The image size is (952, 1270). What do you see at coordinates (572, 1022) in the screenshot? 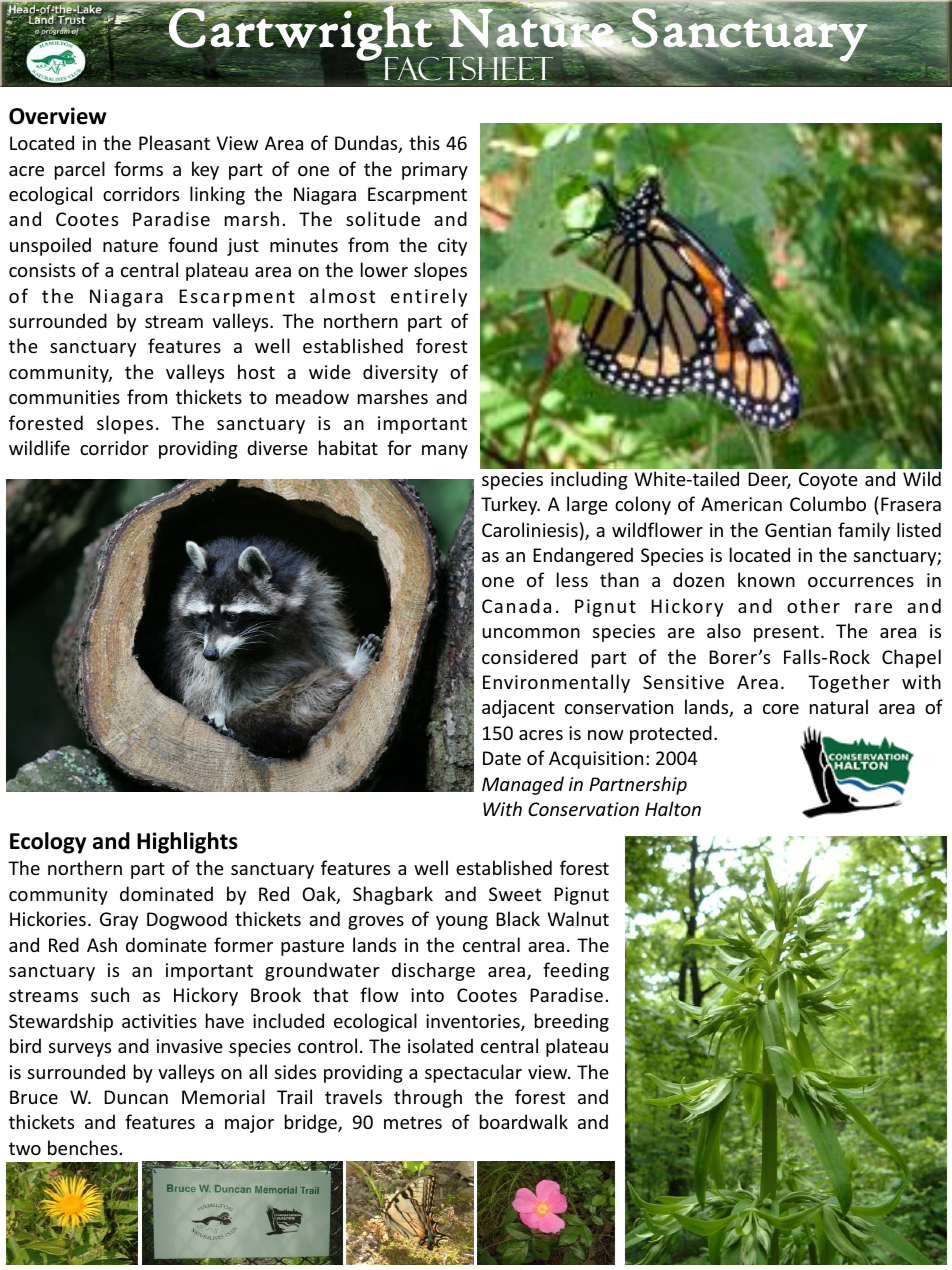
I see `breeding` at bounding box center [572, 1022].
